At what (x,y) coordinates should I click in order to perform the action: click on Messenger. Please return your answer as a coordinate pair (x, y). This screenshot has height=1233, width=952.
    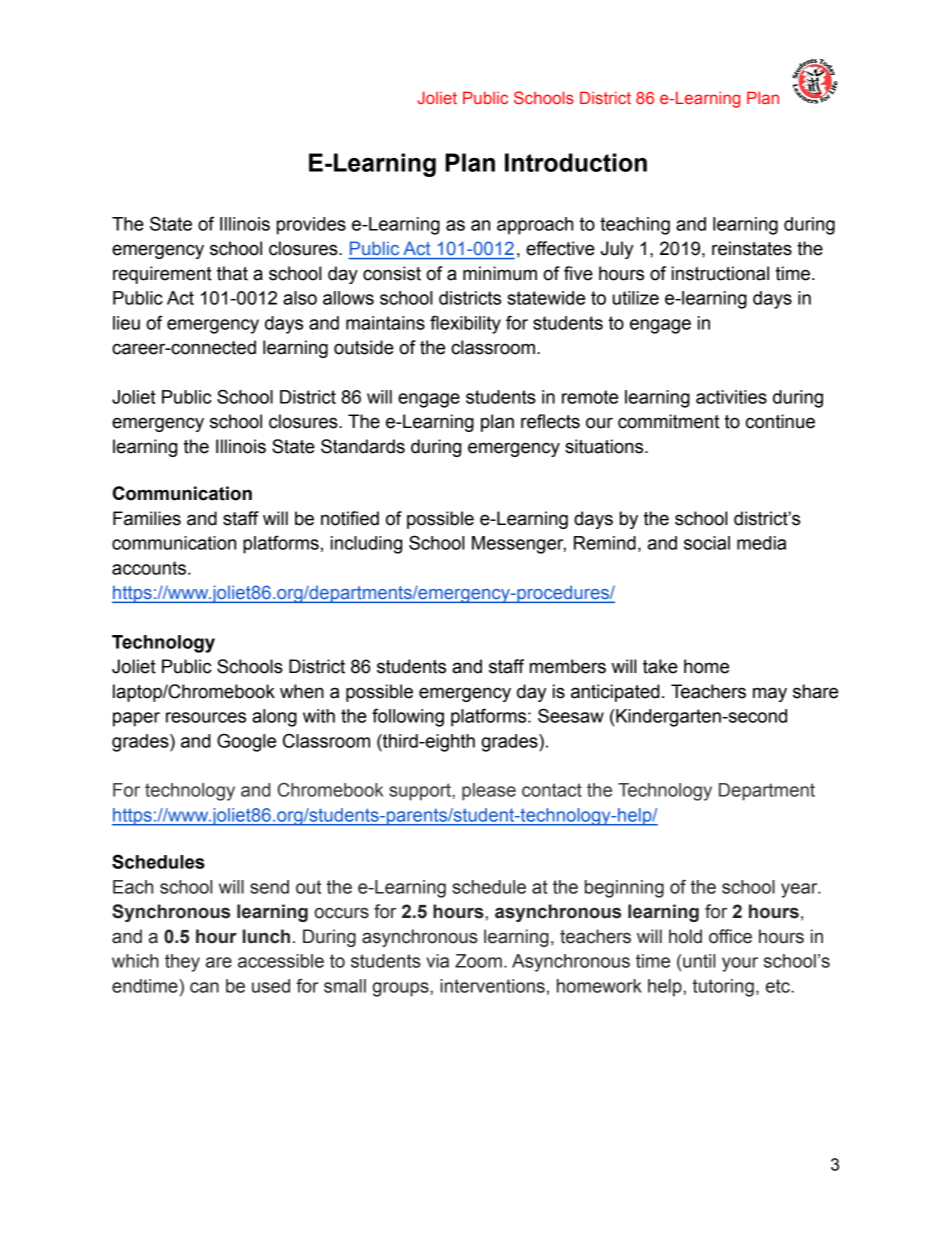
    Looking at the image, I should click on (519, 545).
